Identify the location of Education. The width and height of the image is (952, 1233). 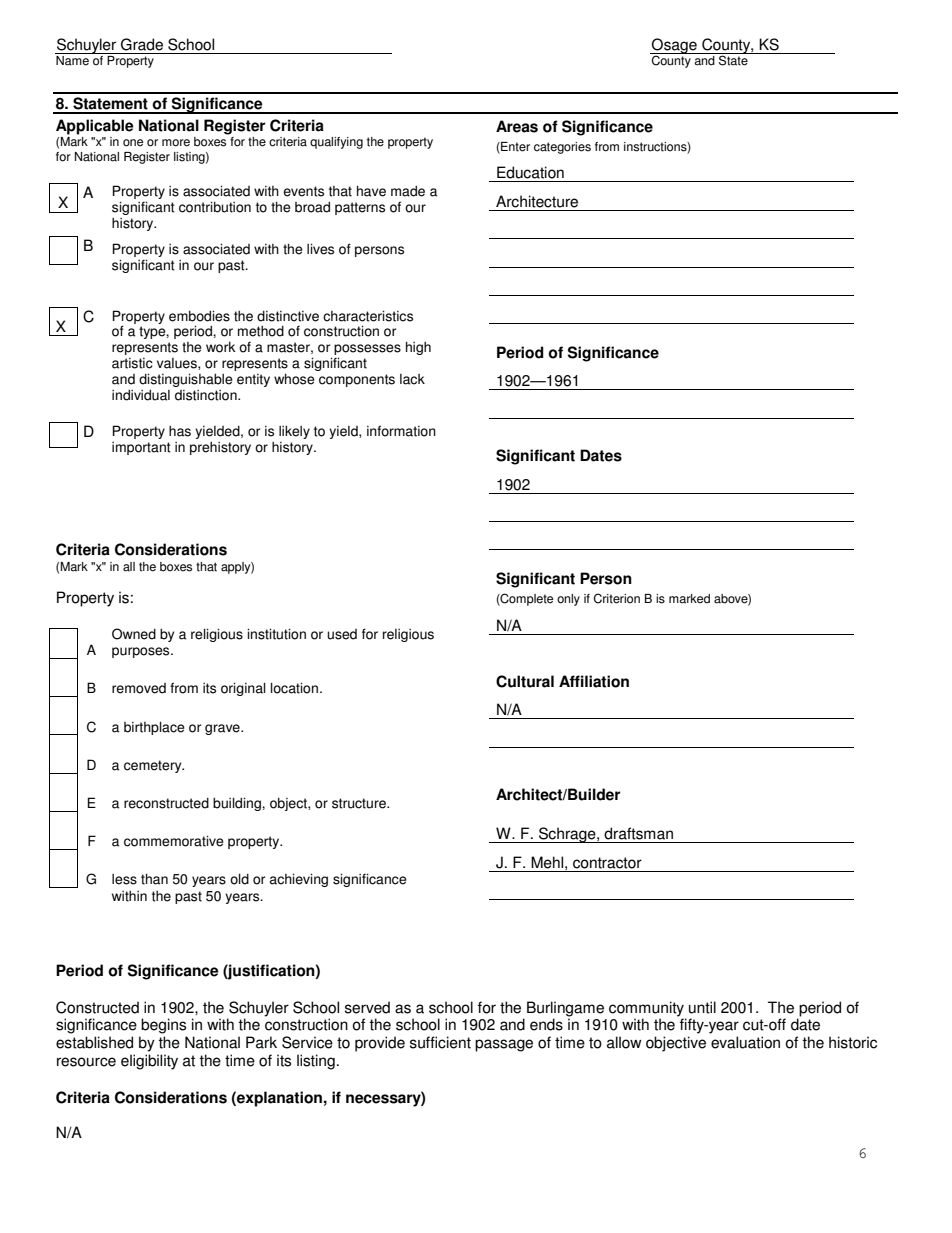
(530, 172).
